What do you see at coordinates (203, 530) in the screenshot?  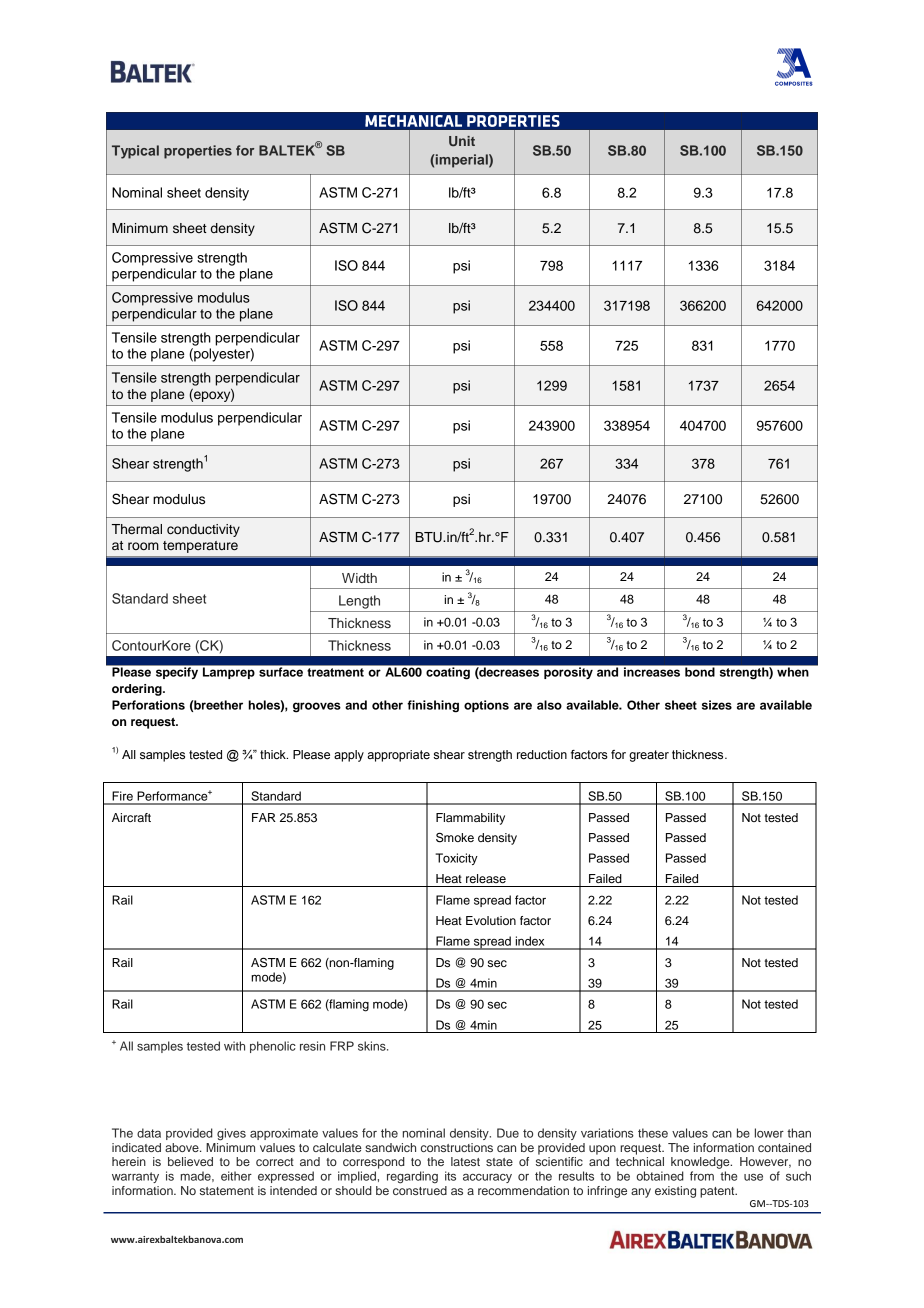 I see `conductivity` at bounding box center [203, 530].
